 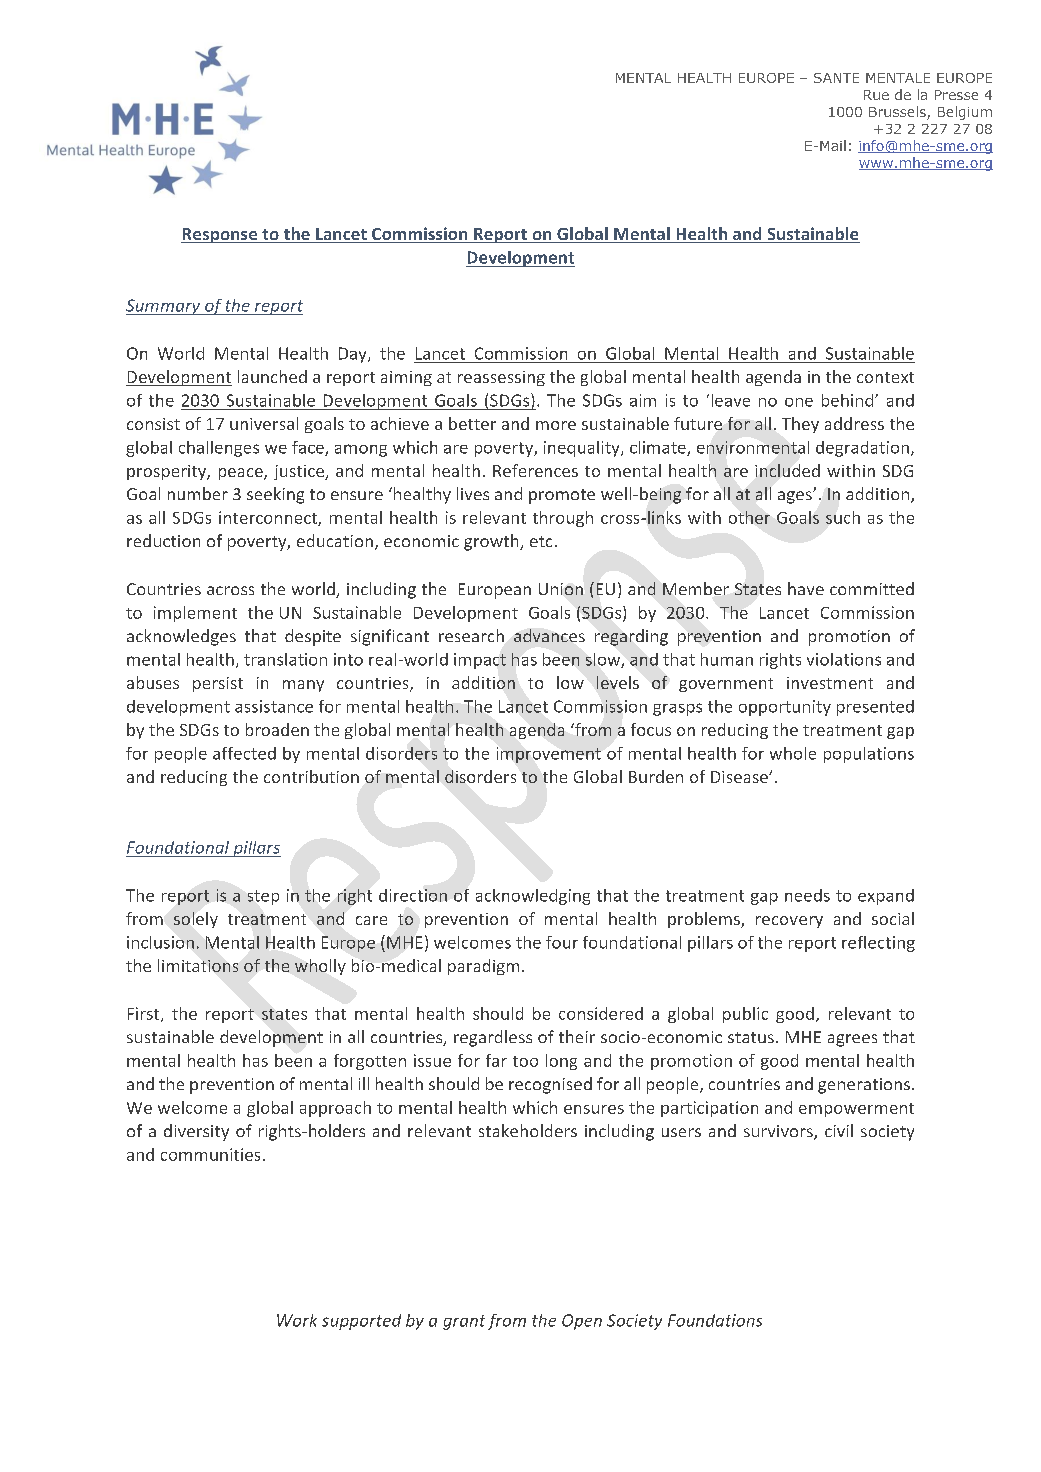 I want to click on Response, so click(x=220, y=235).
